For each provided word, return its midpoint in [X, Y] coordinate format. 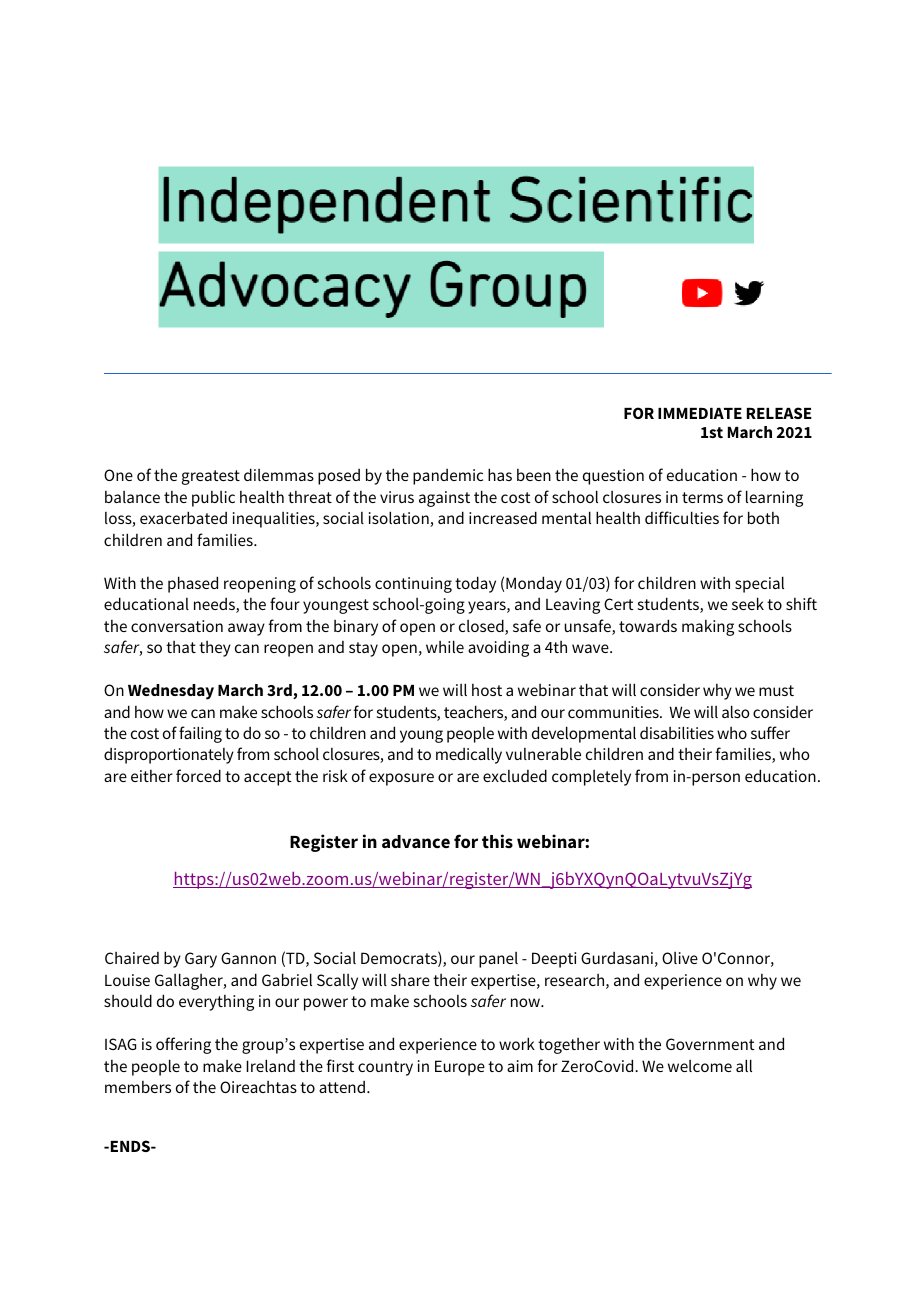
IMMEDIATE [700, 413]
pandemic [448, 477]
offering [183, 1045]
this [497, 841]
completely [591, 778]
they [215, 649]
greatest [211, 477]
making [708, 628]
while [445, 646]
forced [198, 775]
